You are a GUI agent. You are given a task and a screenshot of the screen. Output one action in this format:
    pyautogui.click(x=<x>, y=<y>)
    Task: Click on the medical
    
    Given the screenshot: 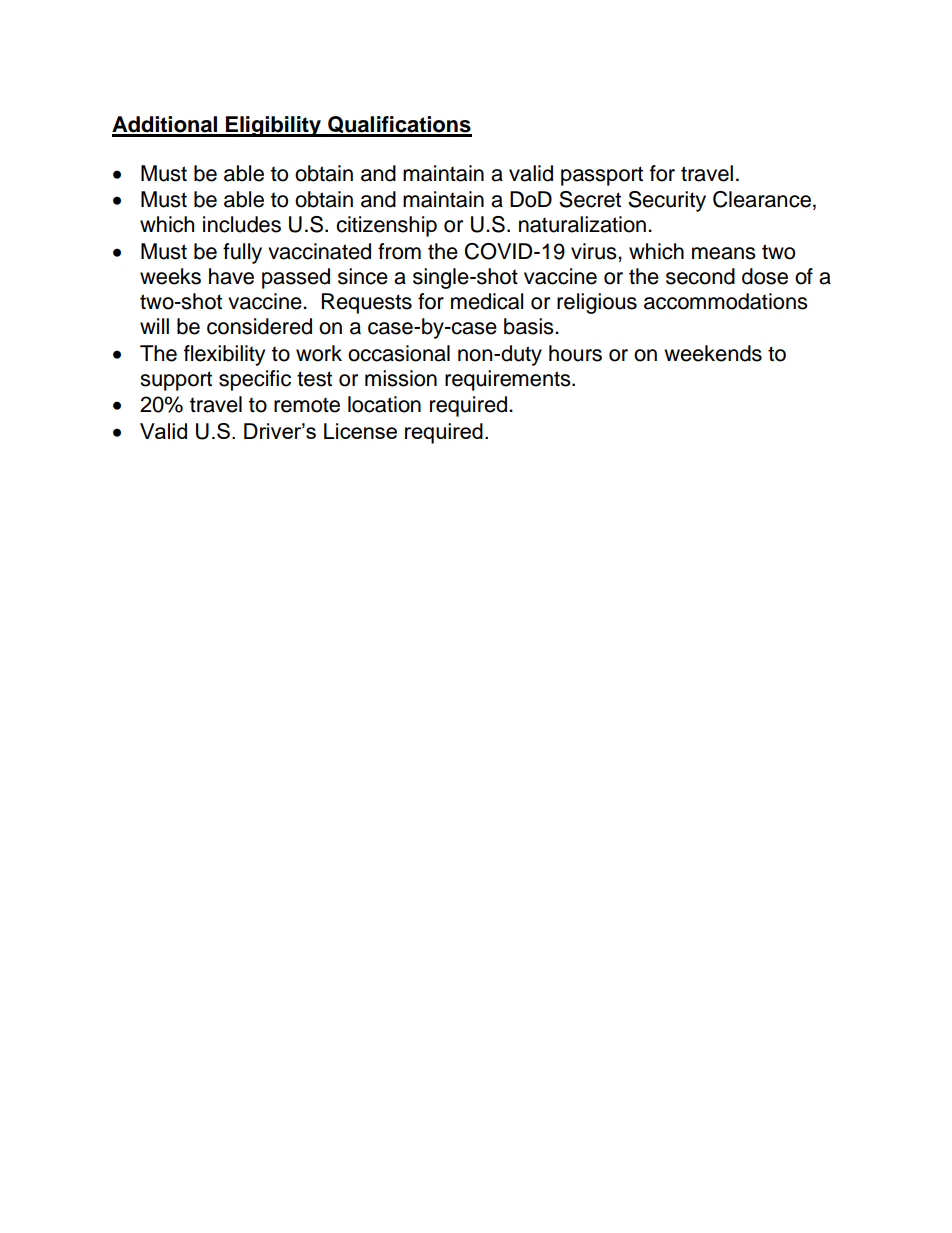 What is the action you would take?
    pyautogui.click(x=487, y=301)
